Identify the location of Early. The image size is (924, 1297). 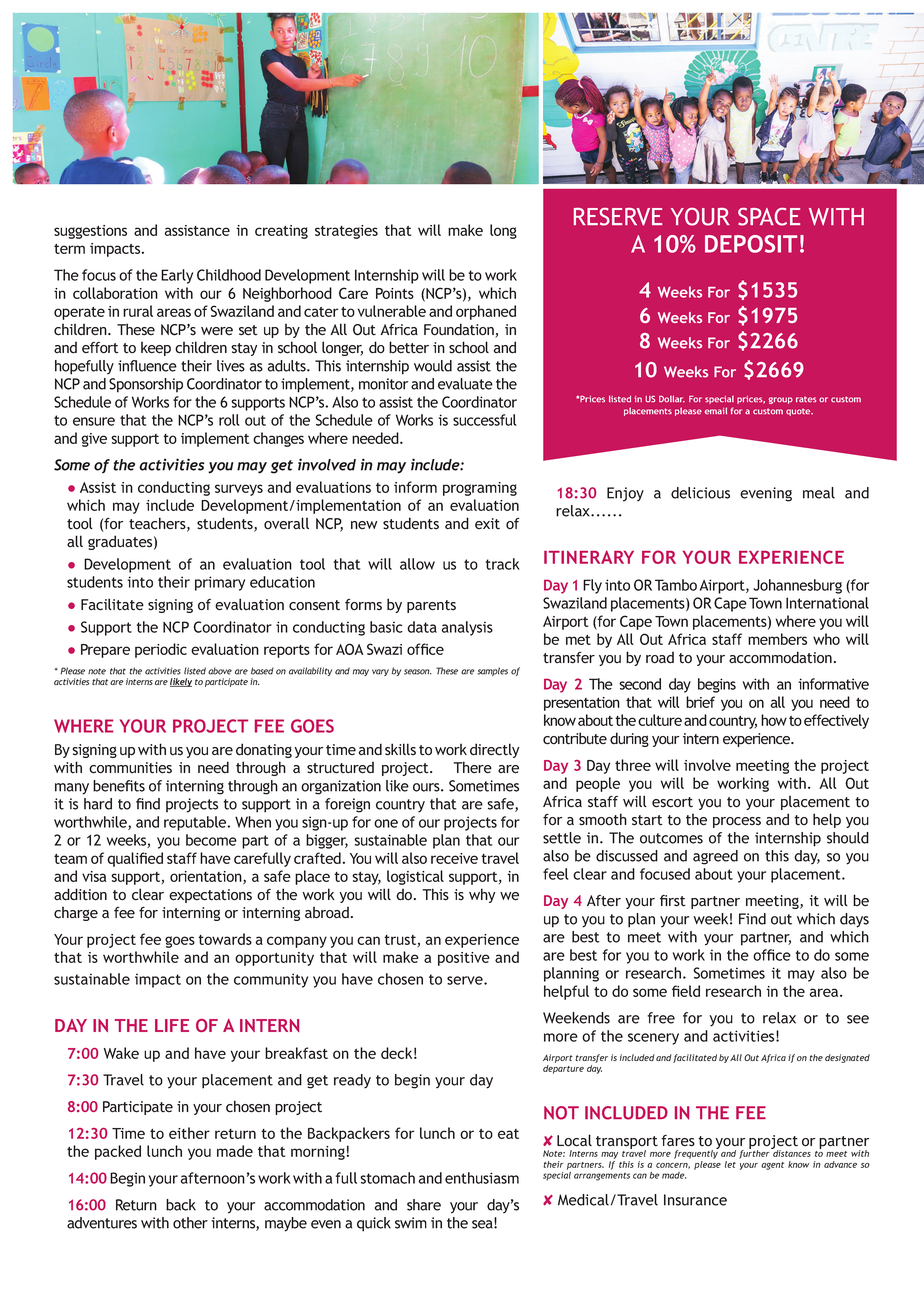
(177, 276).
